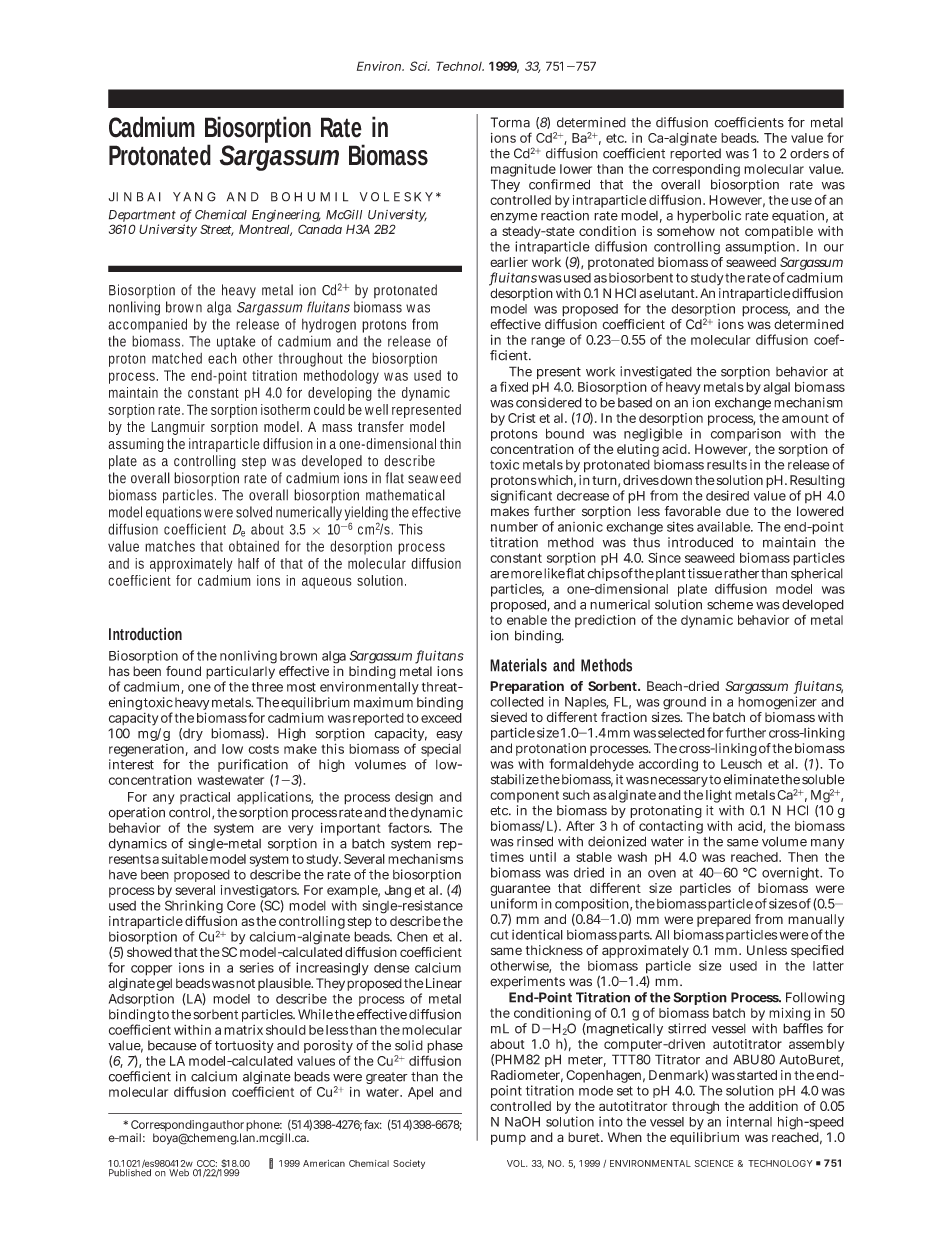  Describe the element at coordinates (741, 573) in the screenshot. I see `rather` at that location.
